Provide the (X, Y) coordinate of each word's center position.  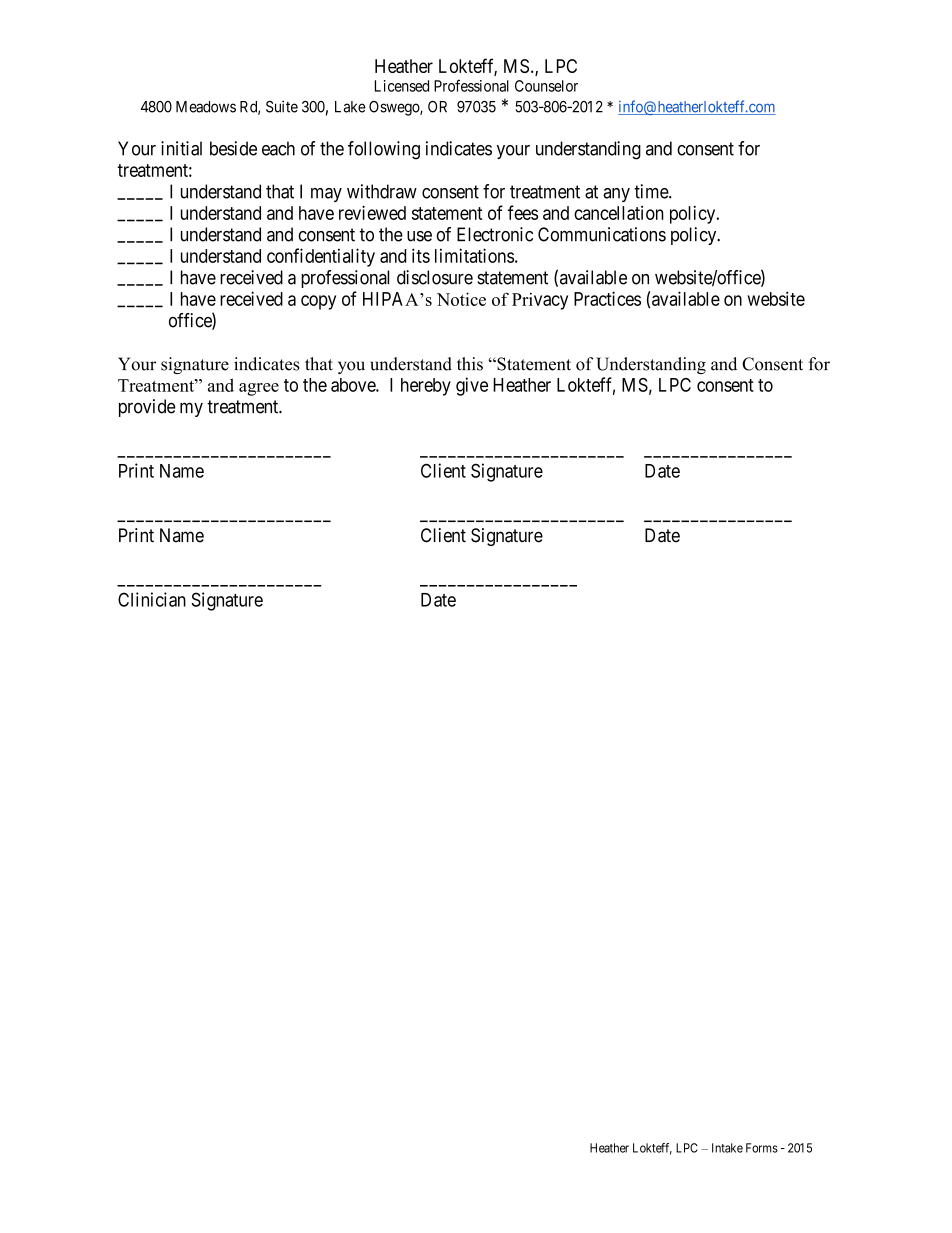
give (472, 386)
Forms (762, 1148)
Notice (461, 299)
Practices (607, 298)
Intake (727, 1148)
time (652, 191)
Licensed (402, 86)
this (470, 364)
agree (259, 389)
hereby (426, 387)
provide (147, 408)
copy (318, 302)
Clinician (152, 599)
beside (233, 148)
